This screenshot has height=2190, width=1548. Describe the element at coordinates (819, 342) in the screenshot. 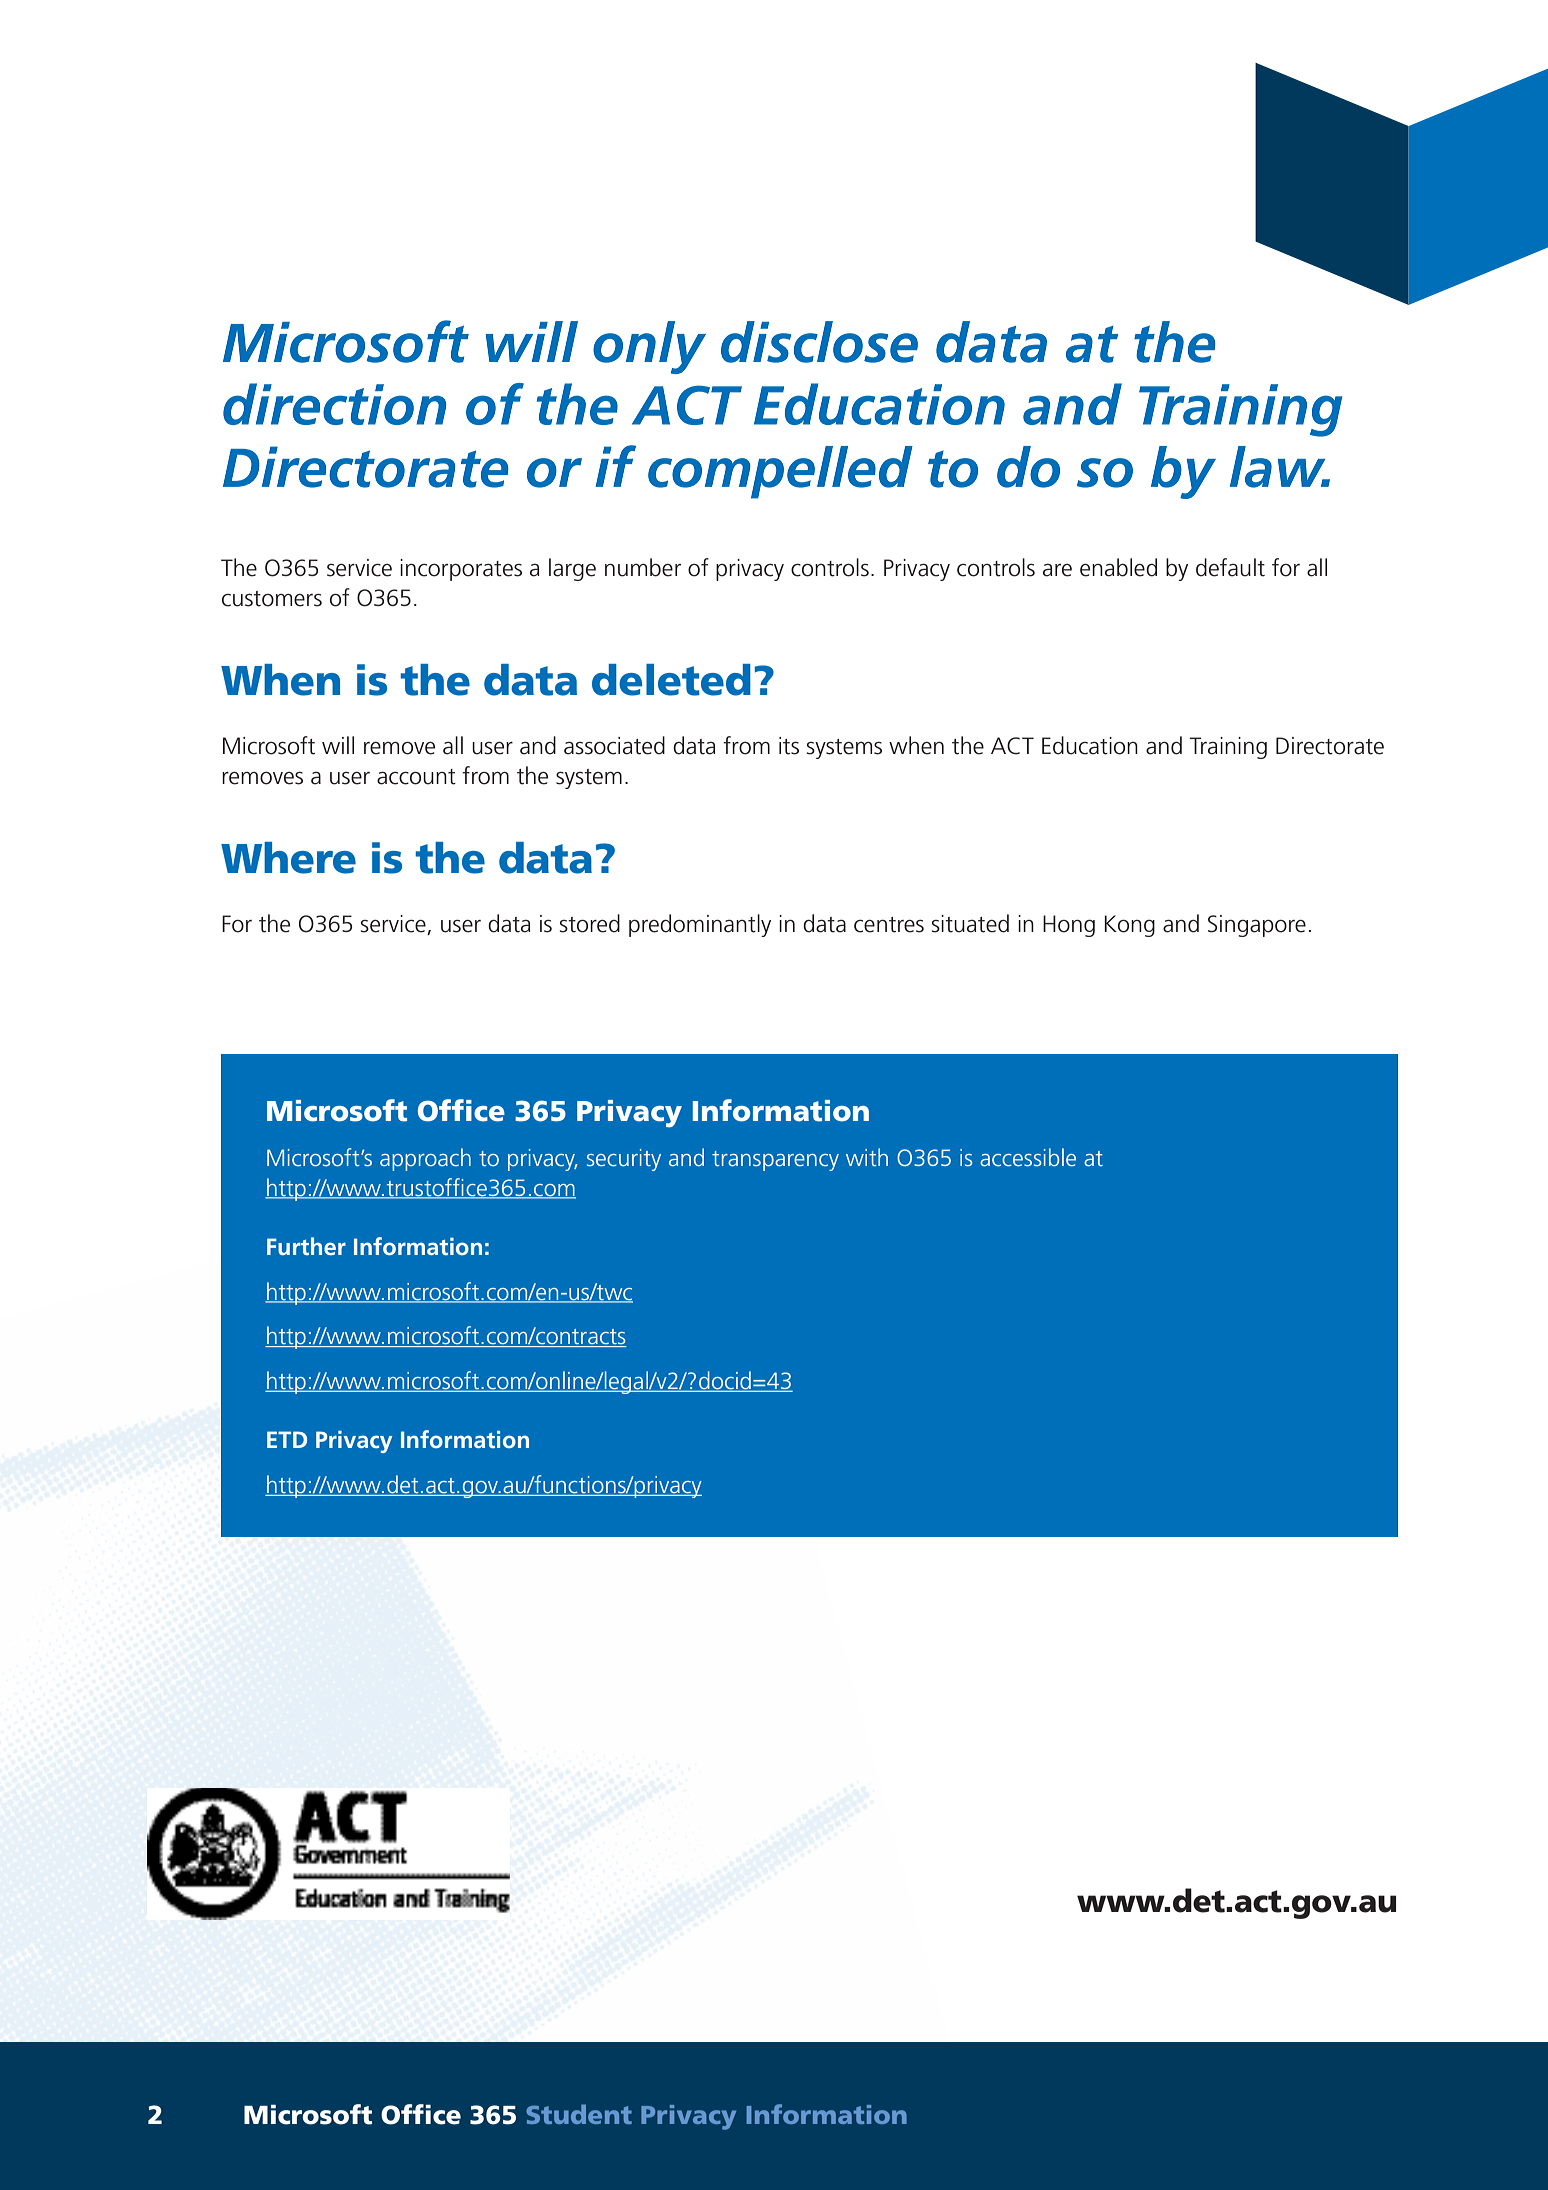

I see `disclose` at that location.
